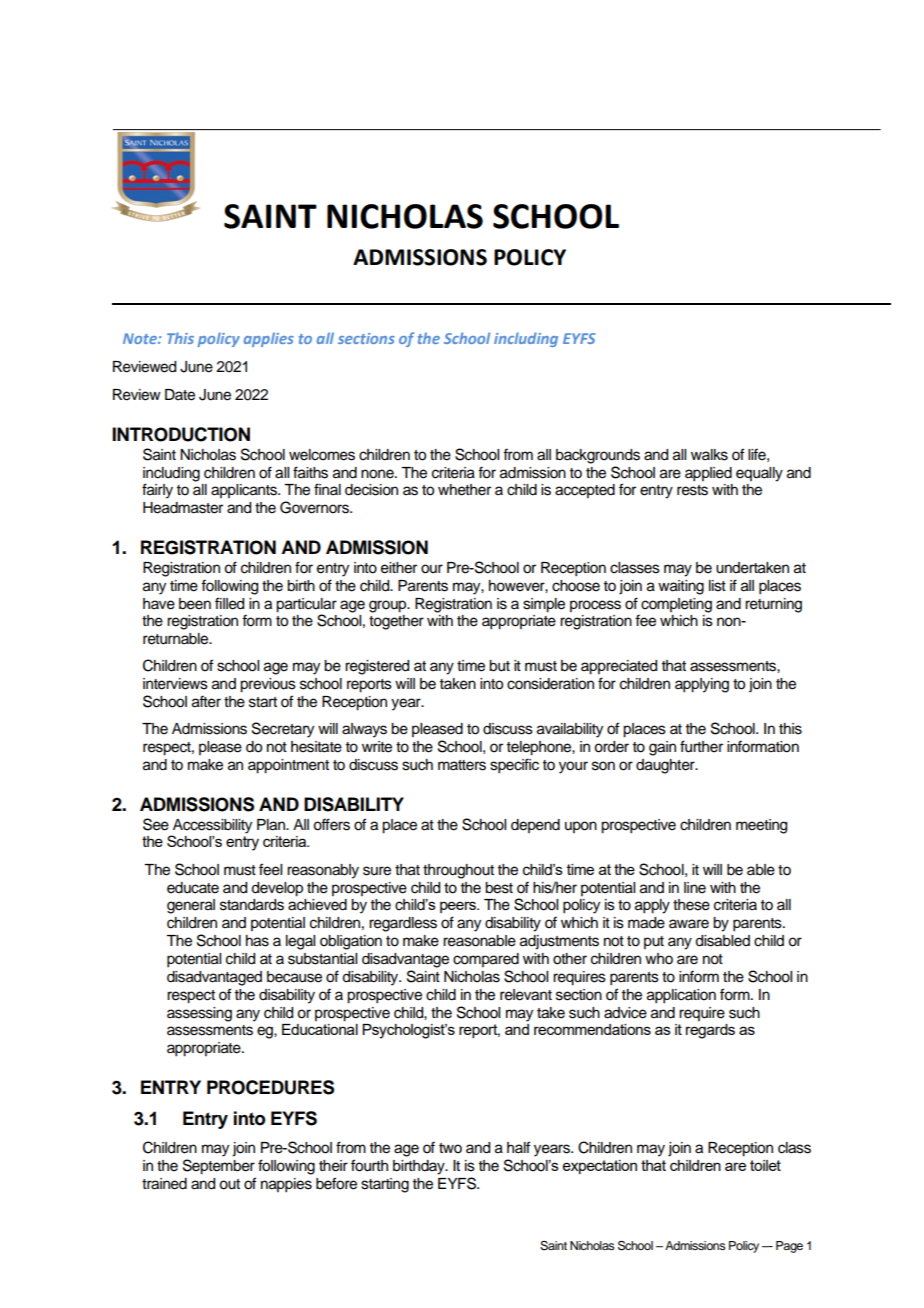  What do you see at coordinates (681, 996) in the document?
I see `application` at bounding box center [681, 996].
